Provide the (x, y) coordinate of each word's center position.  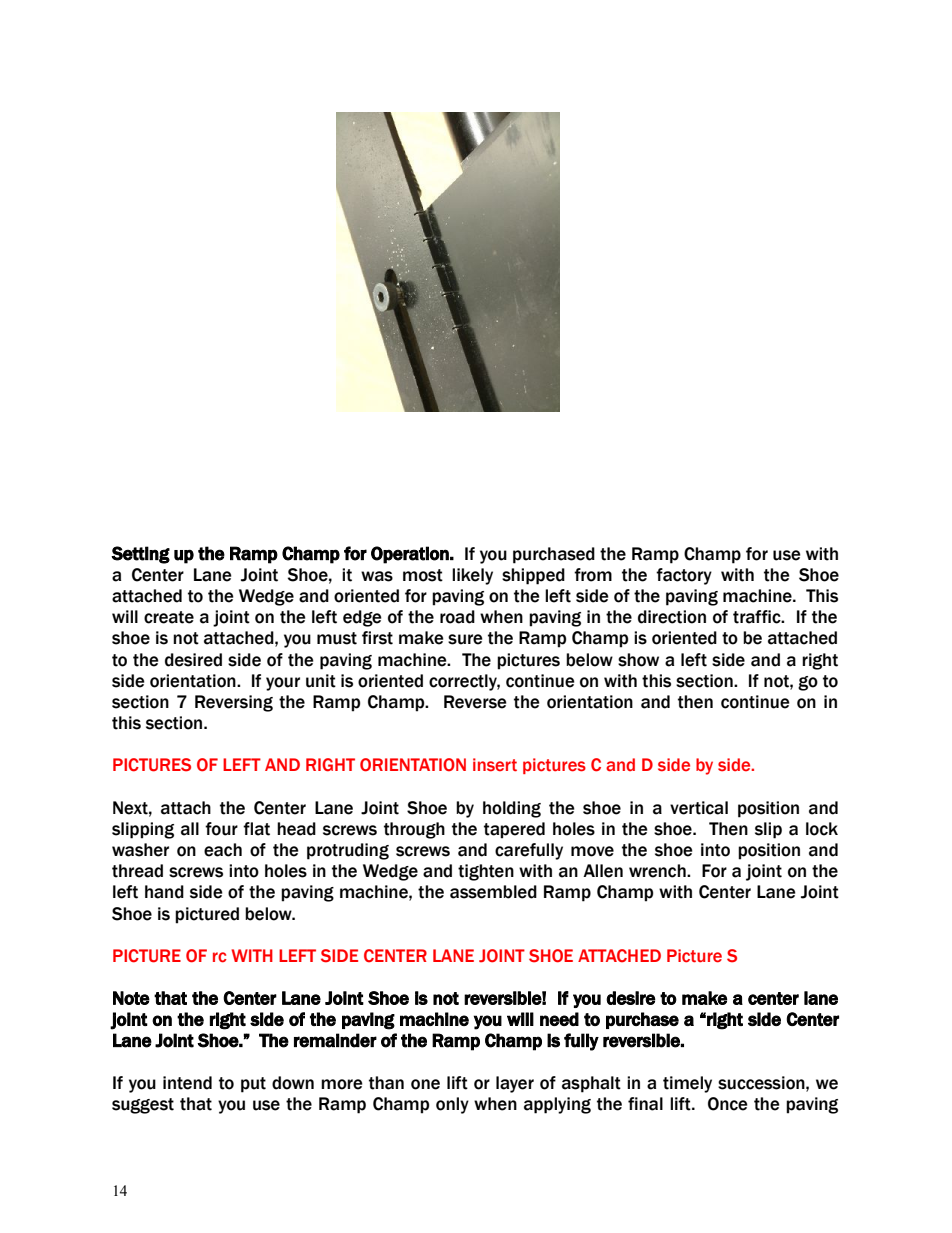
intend (187, 1083)
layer (515, 1084)
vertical (699, 808)
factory (684, 576)
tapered (514, 830)
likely (472, 576)
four (221, 829)
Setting (140, 555)
